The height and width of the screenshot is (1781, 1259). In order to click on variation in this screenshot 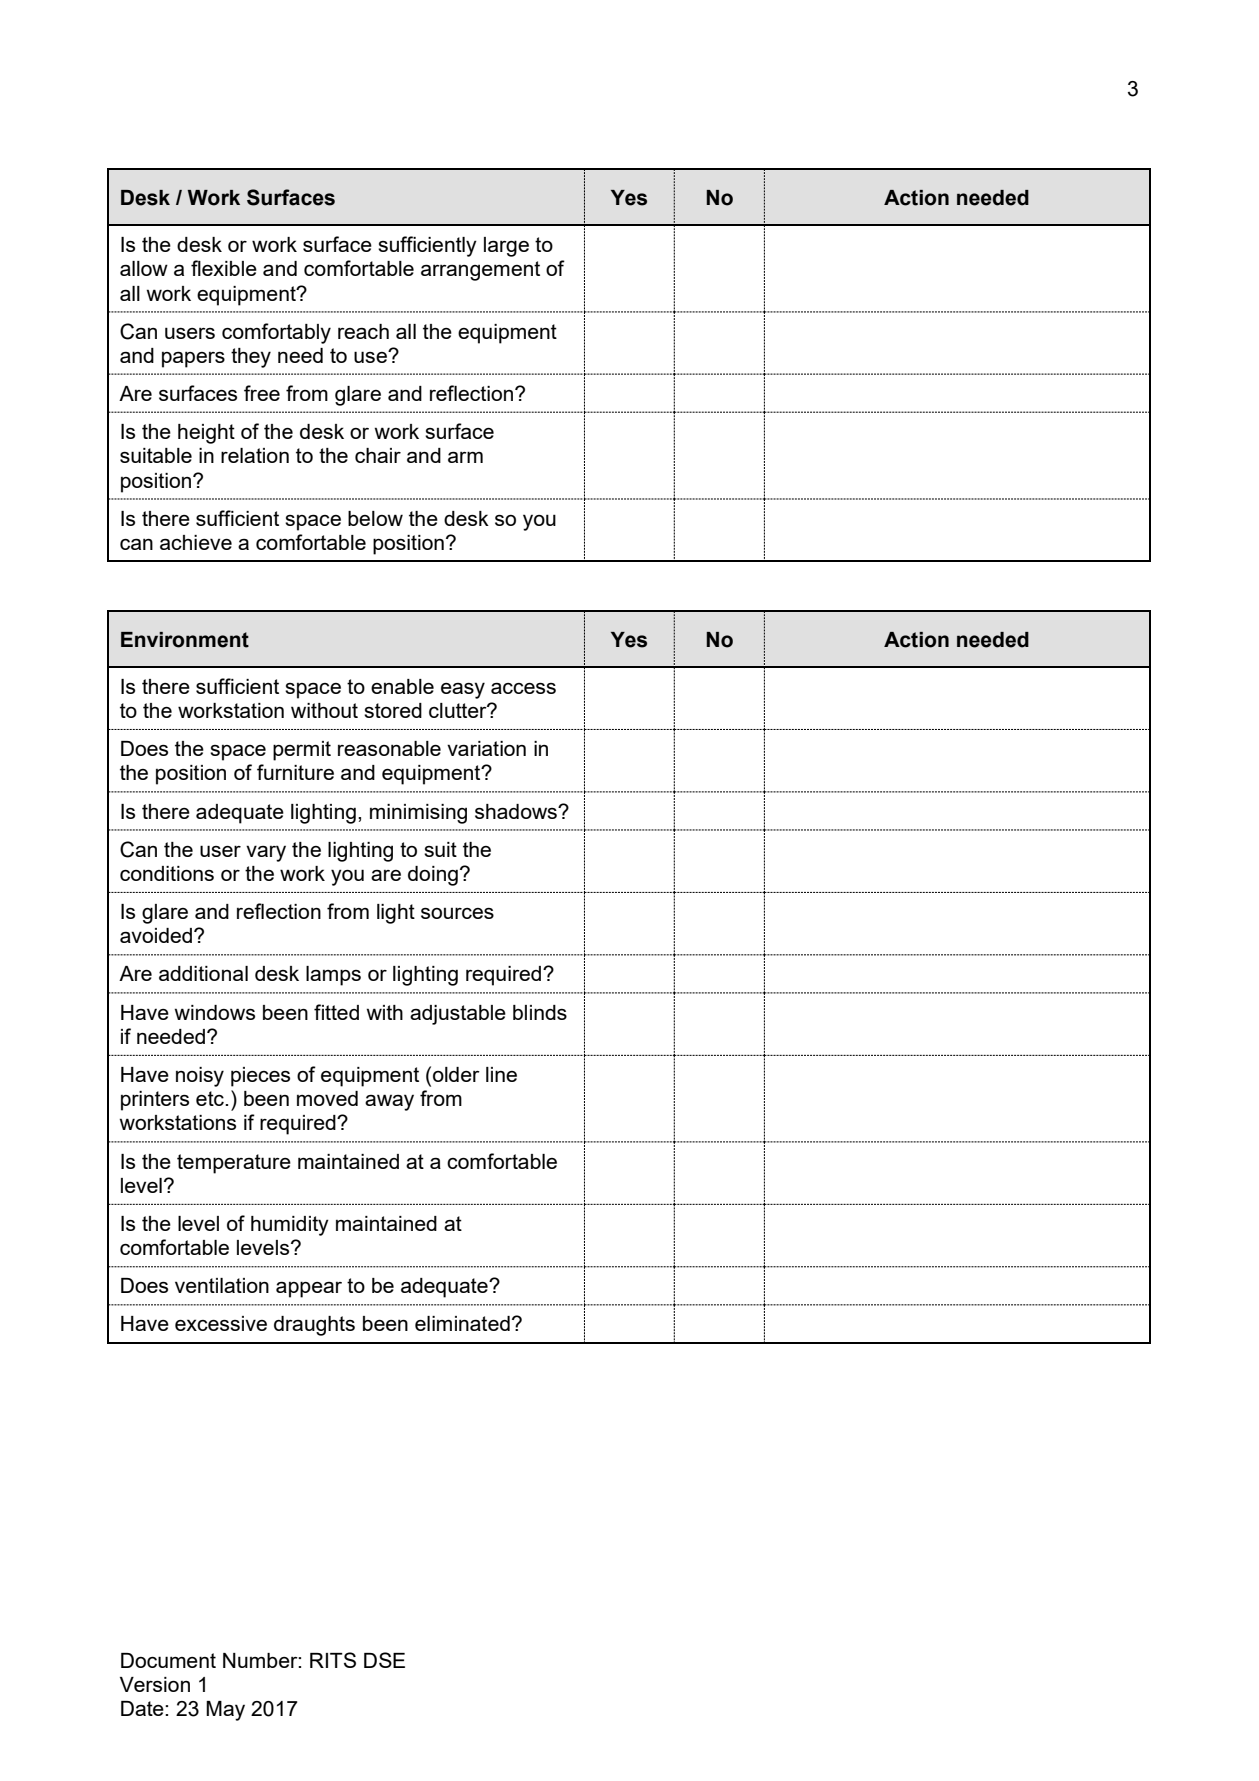, I will do `click(486, 748)`.
